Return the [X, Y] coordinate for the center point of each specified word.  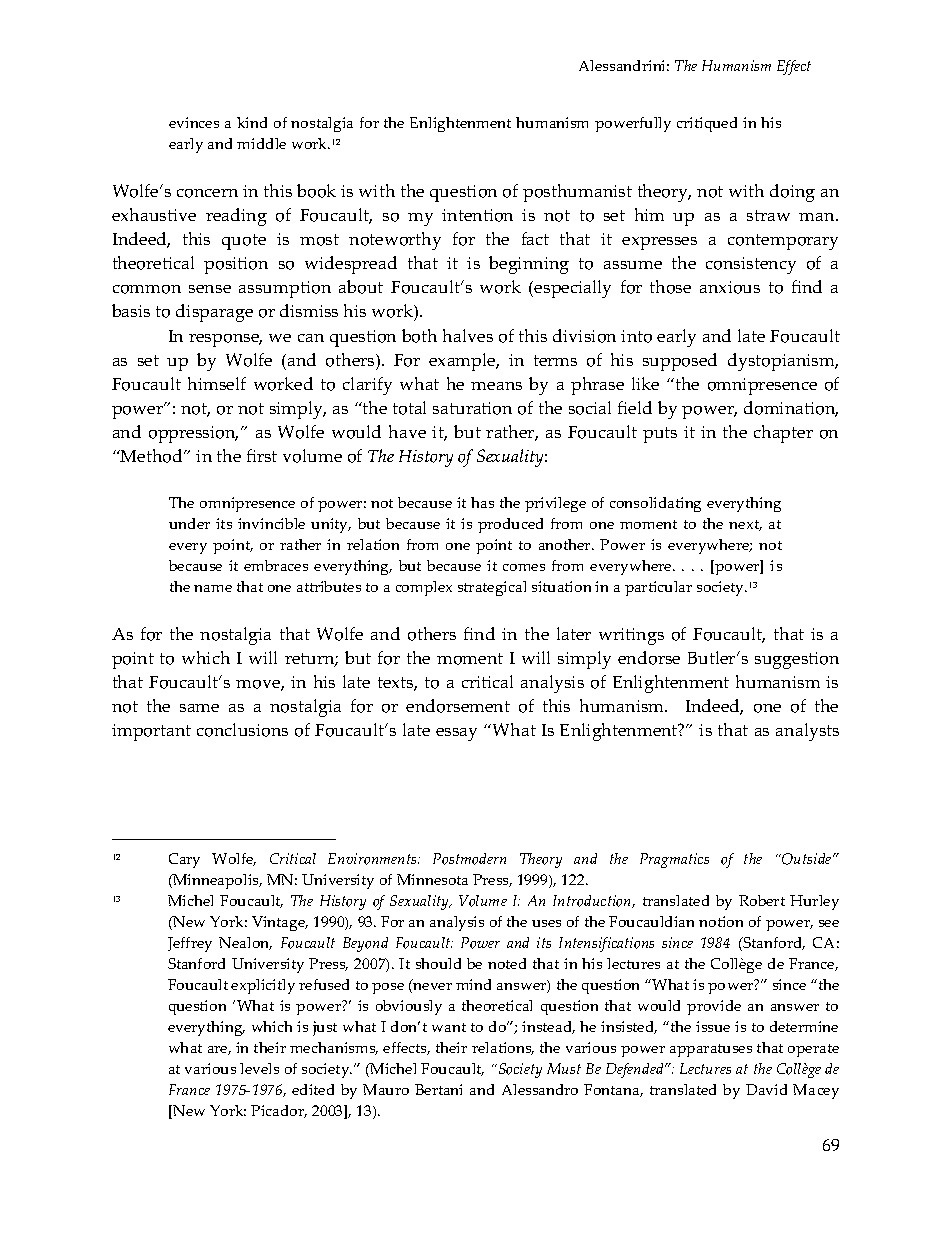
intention [477, 215]
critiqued [707, 124]
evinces [194, 122]
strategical [492, 588]
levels [259, 1068]
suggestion [797, 660]
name [213, 588]
